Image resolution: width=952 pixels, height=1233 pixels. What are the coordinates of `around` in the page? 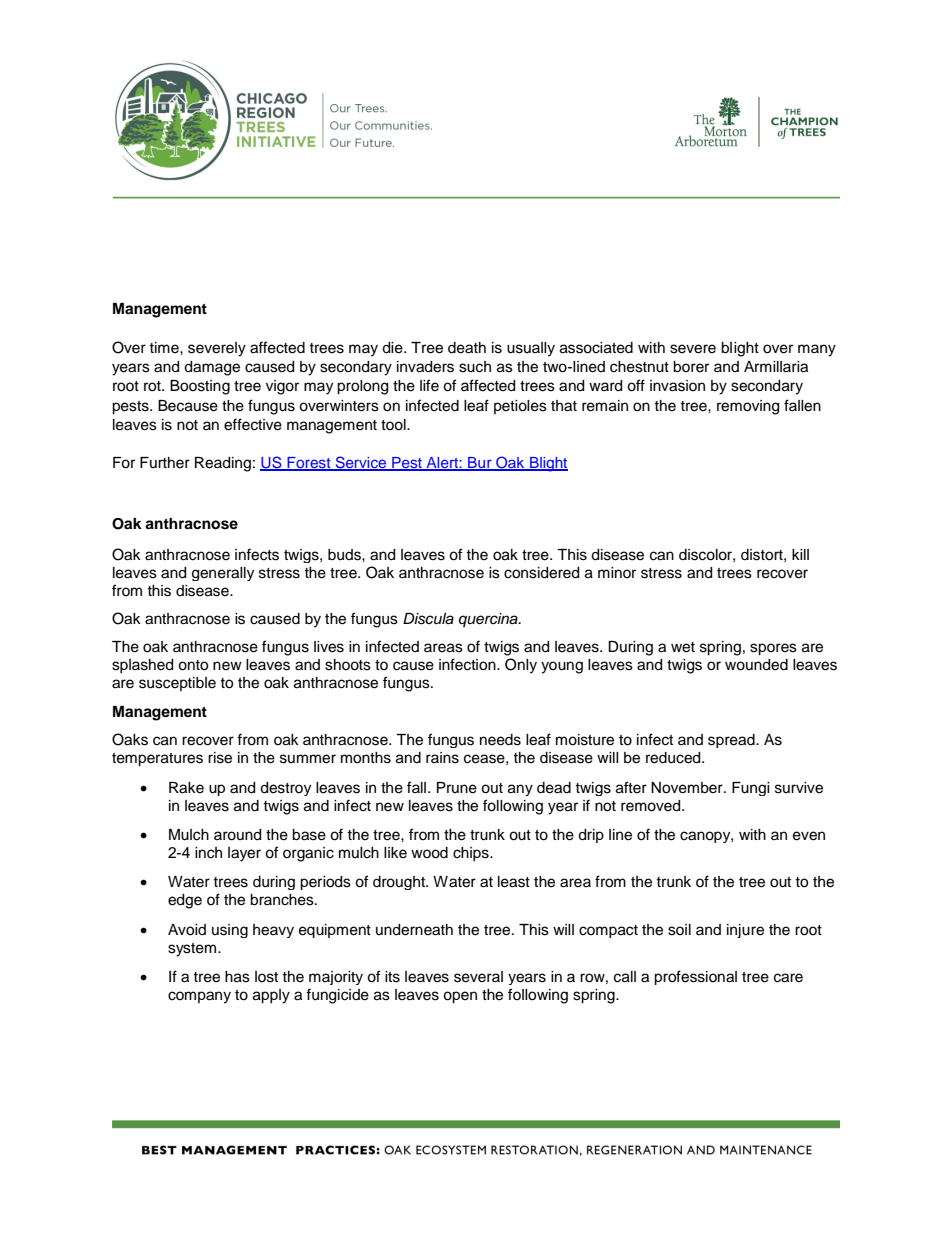 It's located at (237, 835).
